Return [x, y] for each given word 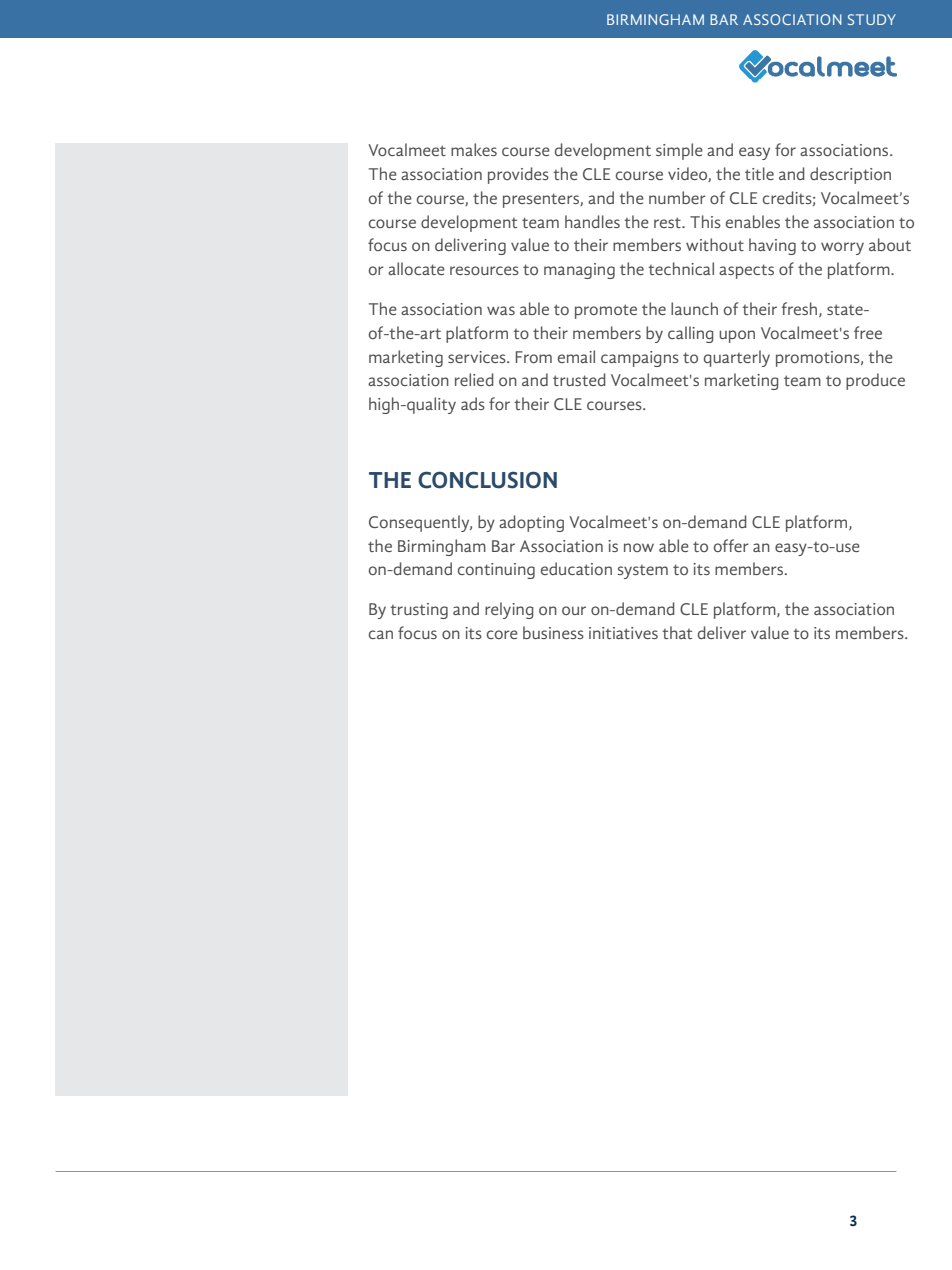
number [677, 197]
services [478, 357]
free [868, 332]
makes [474, 149]
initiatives [623, 633]
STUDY [872, 19]
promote [606, 311]
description [850, 175]
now [639, 547]
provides [518, 175]
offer [731, 545]
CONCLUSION [487, 480]
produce [875, 381]
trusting [419, 611]
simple [679, 151]
